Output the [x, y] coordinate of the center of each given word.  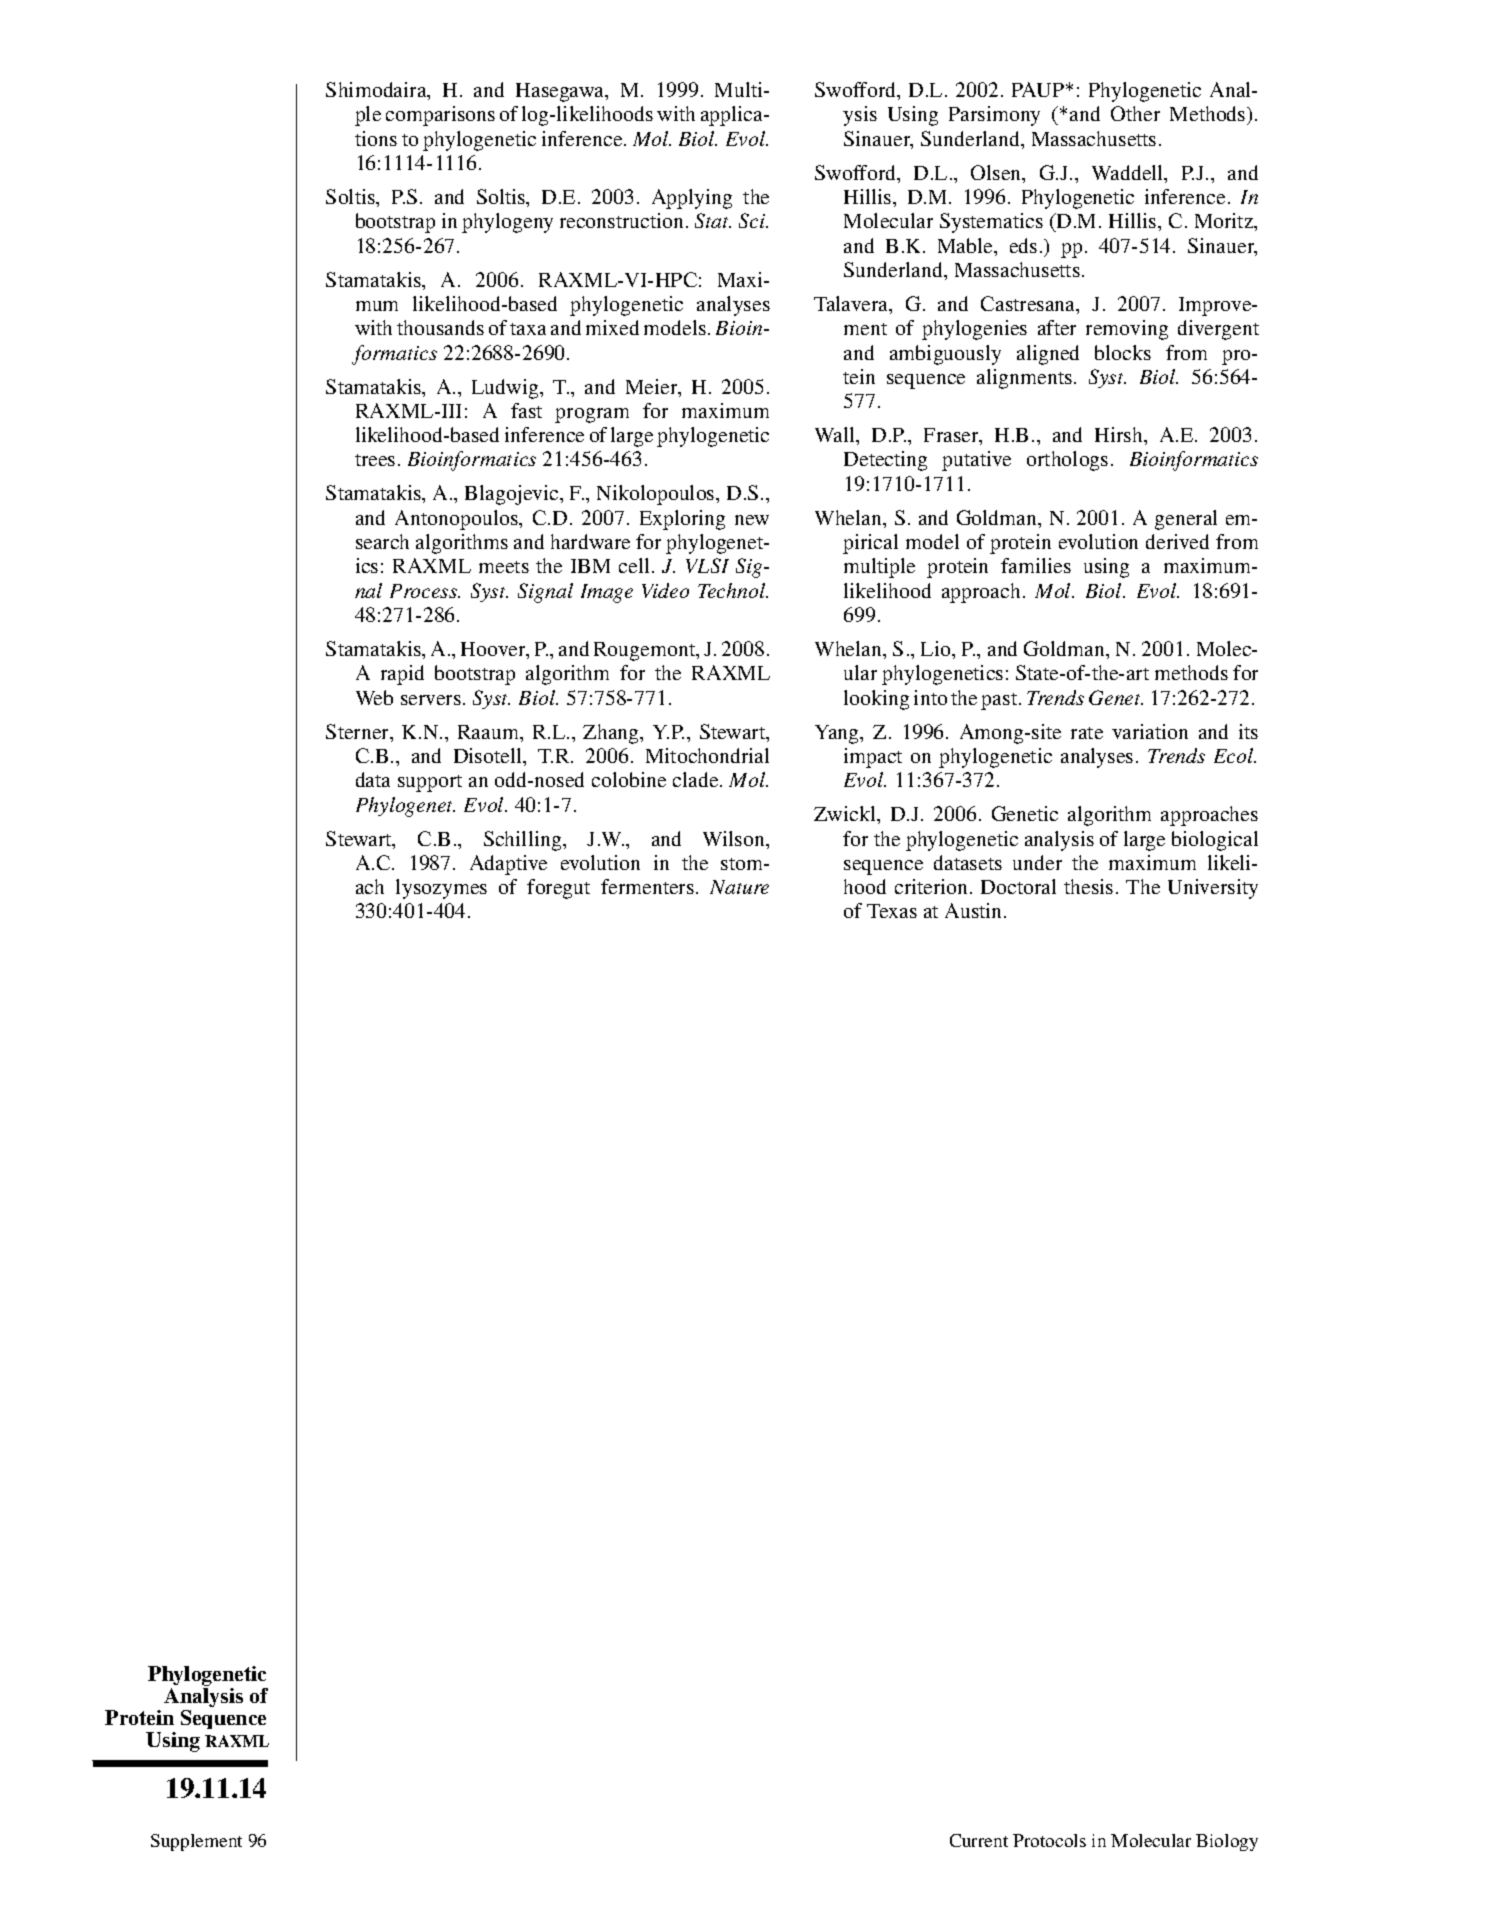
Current [979, 1840]
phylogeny [507, 223]
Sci [753, 220]
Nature [739, 887]
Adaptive [508, 865]
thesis [1088, 886]
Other [1135, 113]
